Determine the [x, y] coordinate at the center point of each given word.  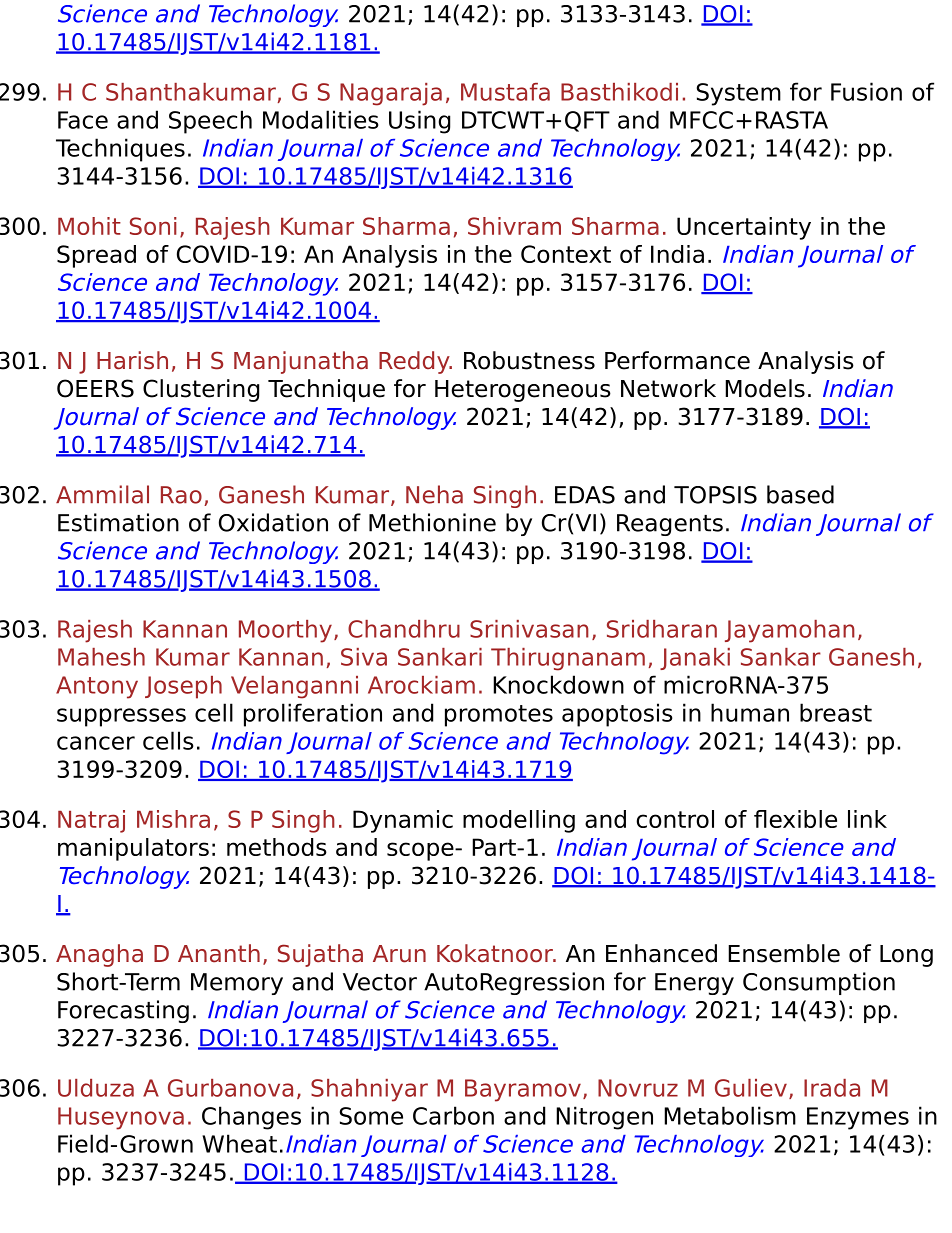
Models [765, 388]
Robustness [529, 360]
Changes [251, 1118]
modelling [519, 821]
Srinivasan [529, 629]
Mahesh [101, 657]
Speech [210, 122]
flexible [795, 819]
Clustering [201, 390]
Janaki [695, 659]
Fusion [866, 91]
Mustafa [505, 92]
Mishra [173, 819]
